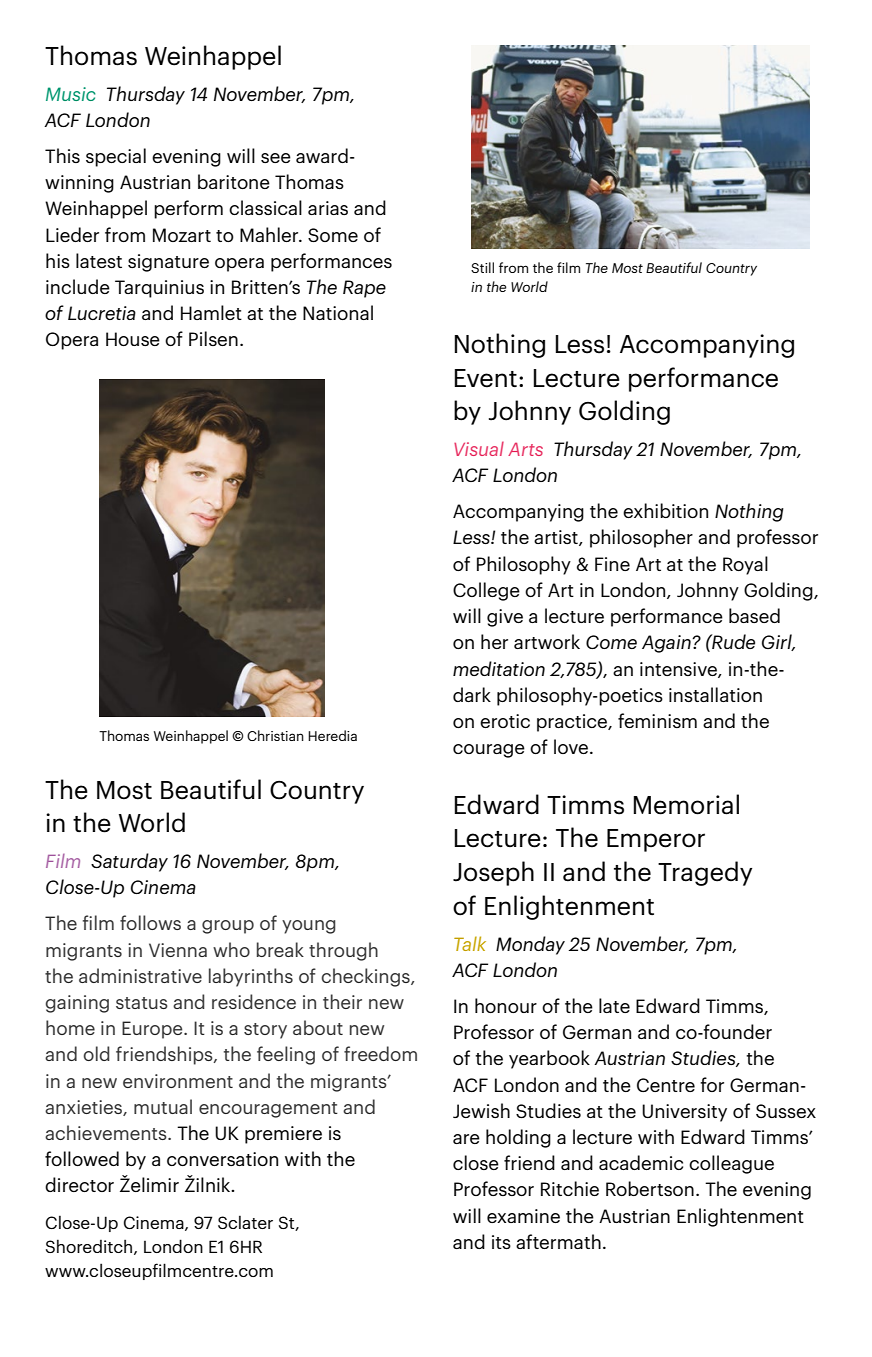 The height and width of the screenshot is (1357, 872). I want to click on Still, so click(482, 267).
